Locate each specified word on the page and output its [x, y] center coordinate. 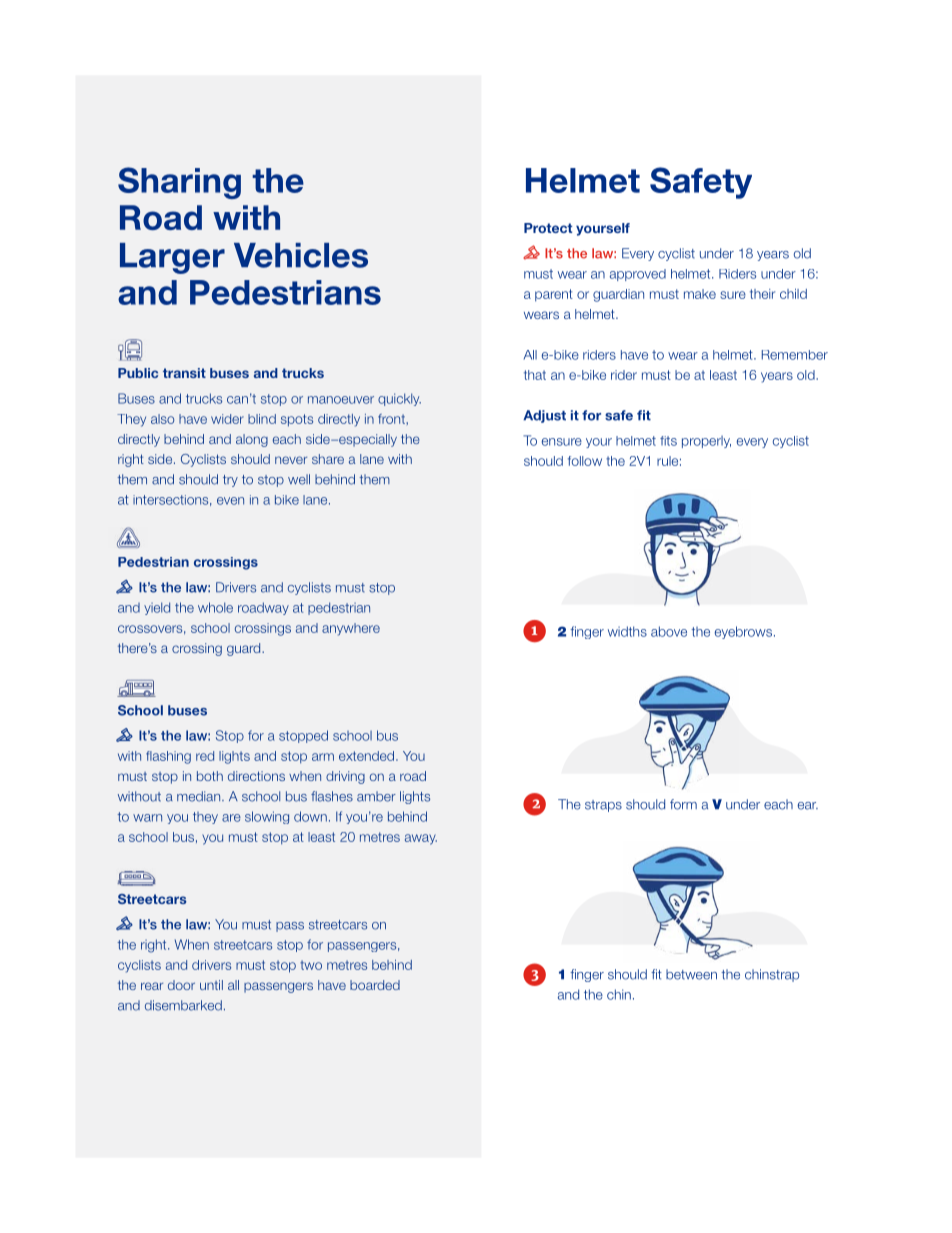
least [723, 375]
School [140, 710]
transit [184, 373]
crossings [226, 563]
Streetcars [152, 899]
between [691, 974]
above [669, 631]
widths [627, 631]
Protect [548, 228]
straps [603, 806]
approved [638, 275]
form [683, 804]
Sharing [179, 183]
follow [585, 461]
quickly [399, 399]
